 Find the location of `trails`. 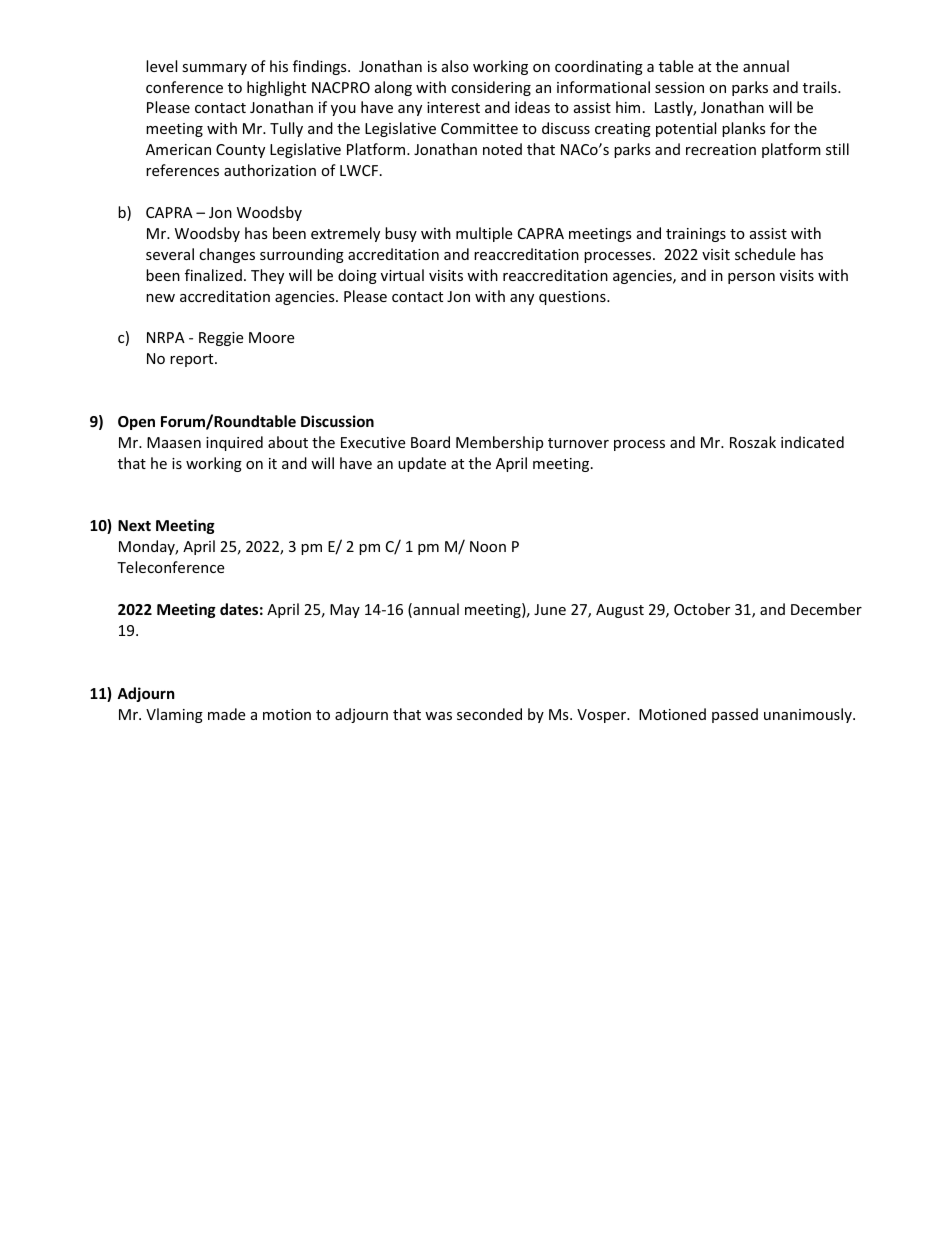

trails is located at coordinates (821, 87).
